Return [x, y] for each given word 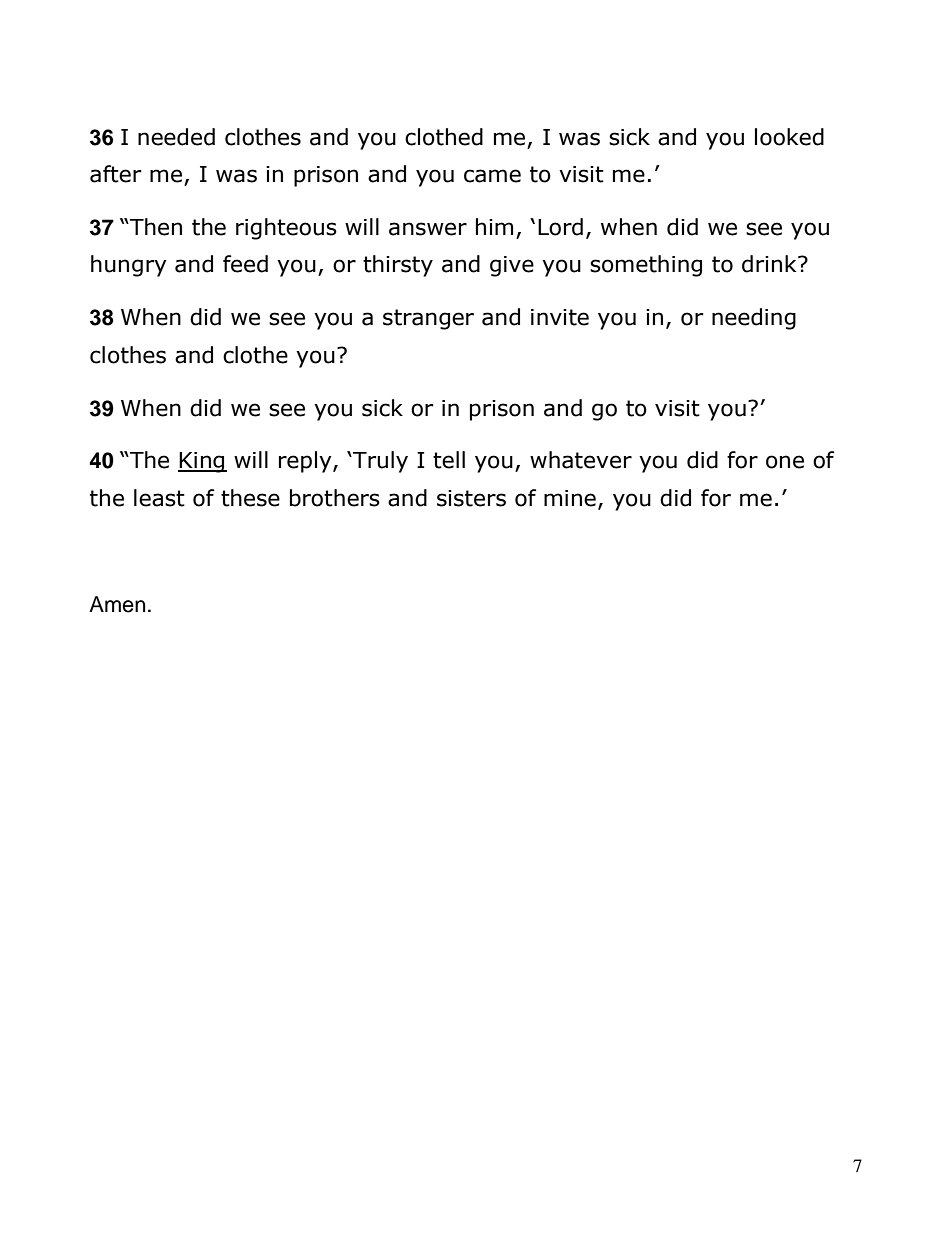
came [492, 176]
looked [789, 137]
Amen [117, 604]
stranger [428, 319]
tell [449, 460]
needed [176, 137]
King [202, 462]
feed [245, 264]
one [785, 462]
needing [754, 319]
